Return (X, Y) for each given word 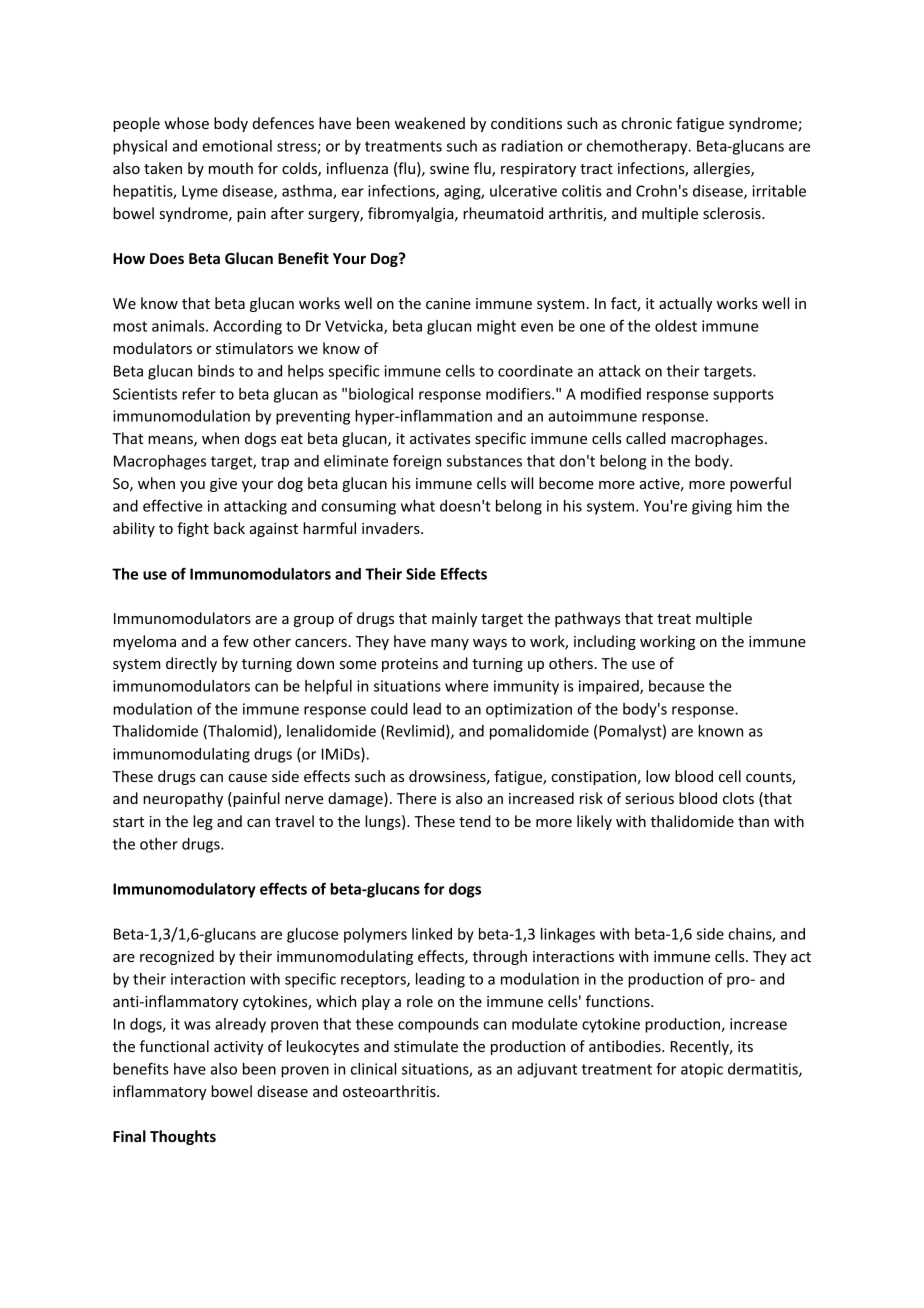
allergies (723, 169)
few (236, 641)
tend (475, 821)
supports (743, 396)
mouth (231, 168)
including (605, 642)
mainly (454, 619)
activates (440, 438)
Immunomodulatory (184, 890)
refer (199, 394)
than (753, 821)
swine (449, 168)
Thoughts (183, 1137)
